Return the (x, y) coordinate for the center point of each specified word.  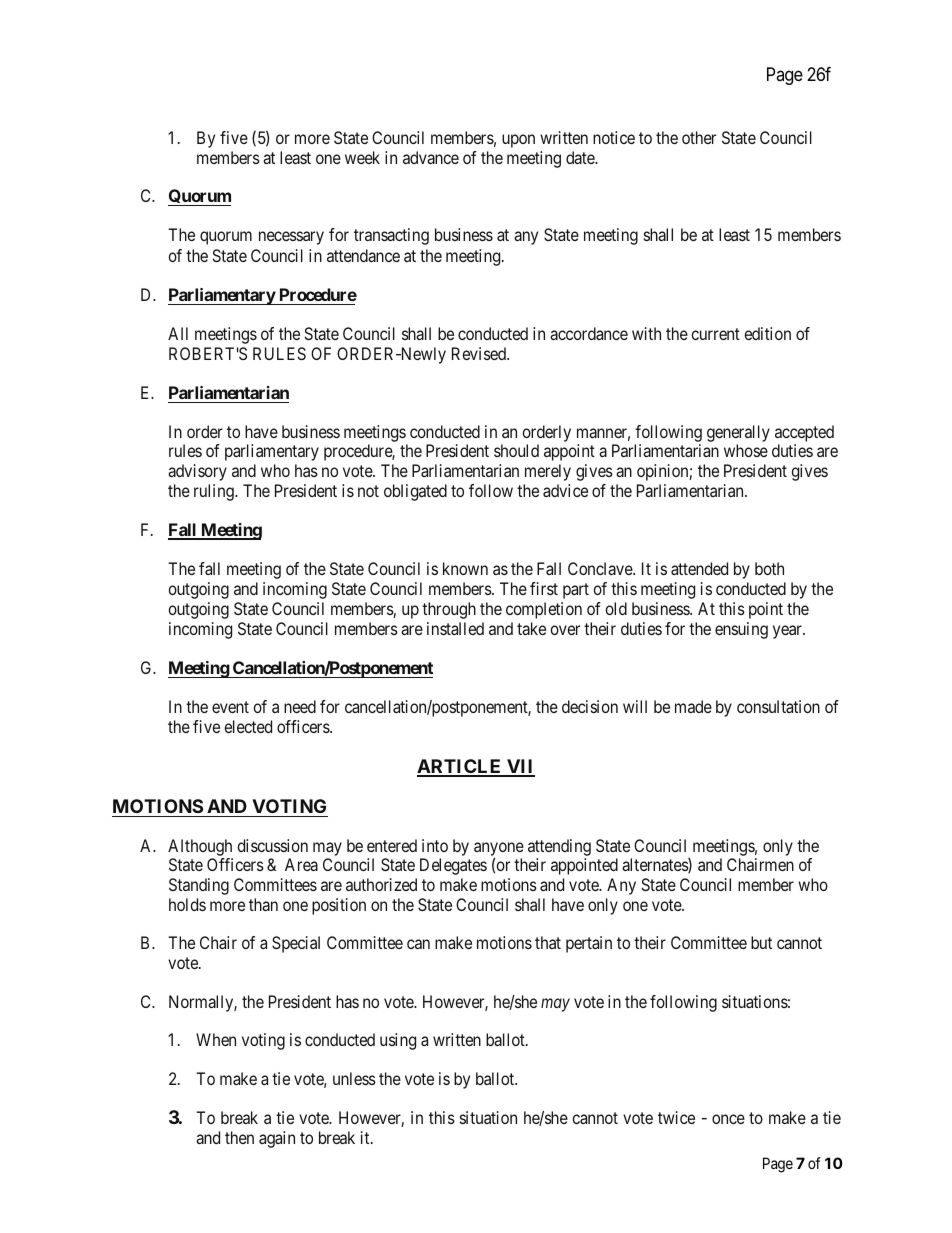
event (230, 707)
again (277, 1139)
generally (738, 433)
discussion (273, 845)
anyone (499, 850)
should (516, 450)
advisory (197, 472)
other (699, 137)
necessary (291, 238)
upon (518, 141)
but (761, 942)
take (531, 628)
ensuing (741, 630)
